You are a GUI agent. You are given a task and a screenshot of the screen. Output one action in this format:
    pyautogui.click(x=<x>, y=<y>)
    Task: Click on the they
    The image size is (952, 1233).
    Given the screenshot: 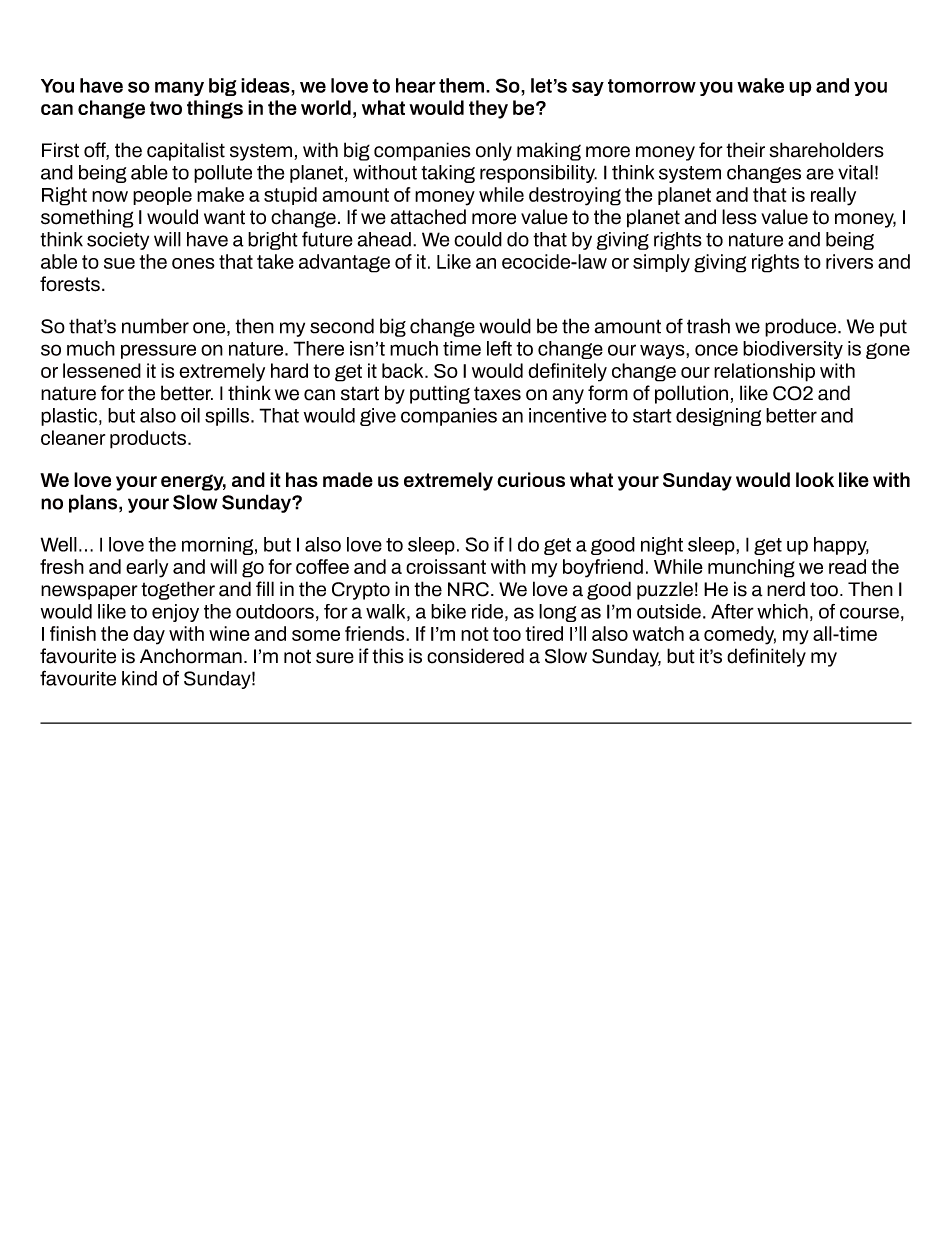 What is the action you would take?
    pyautogui.click(x=488, y=109)
